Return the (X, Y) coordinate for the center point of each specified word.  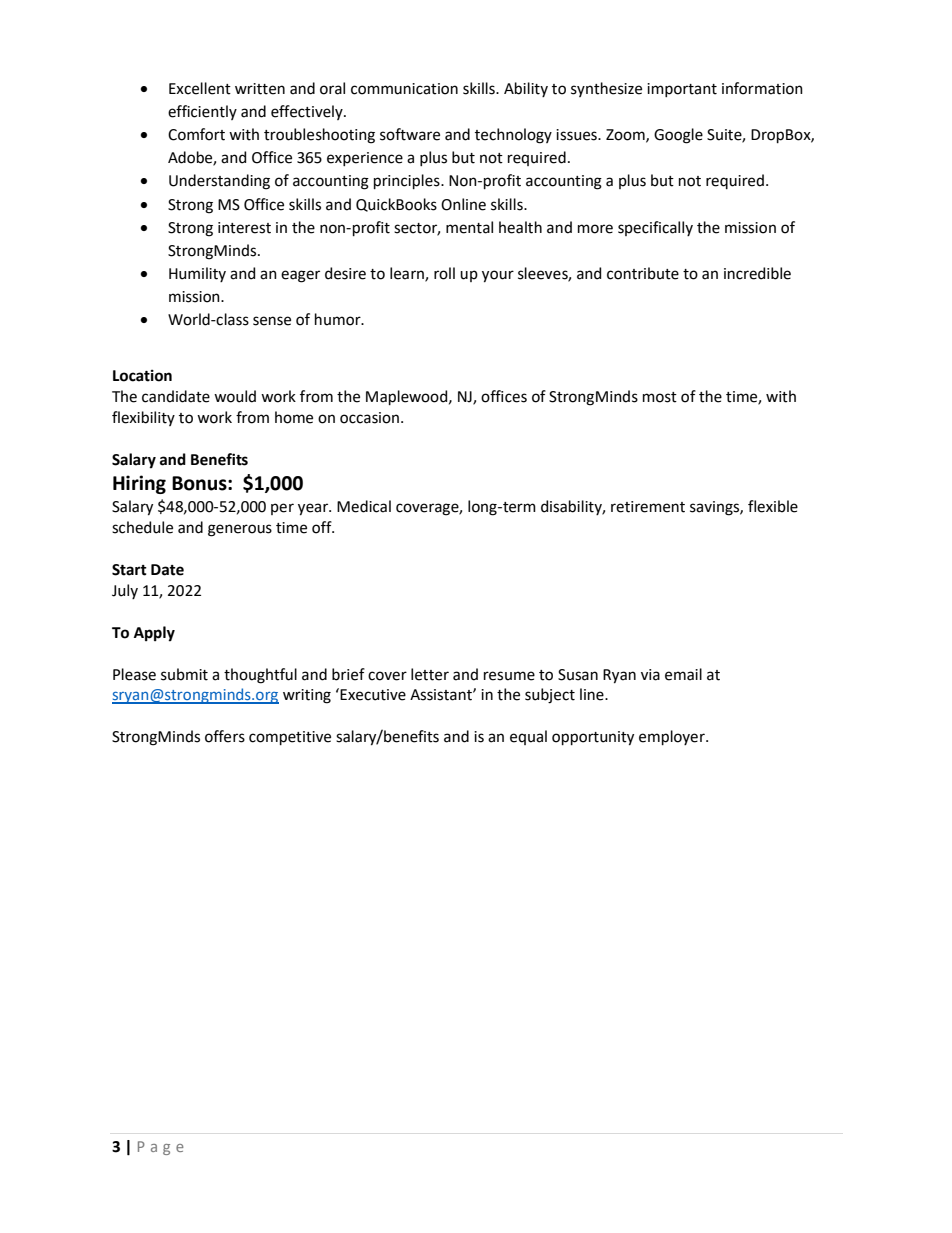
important (682, 90)
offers (225, 736)
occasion (369, 418)
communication (404, 89)
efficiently (202, 112)
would (235, 396)
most (660, 397)
